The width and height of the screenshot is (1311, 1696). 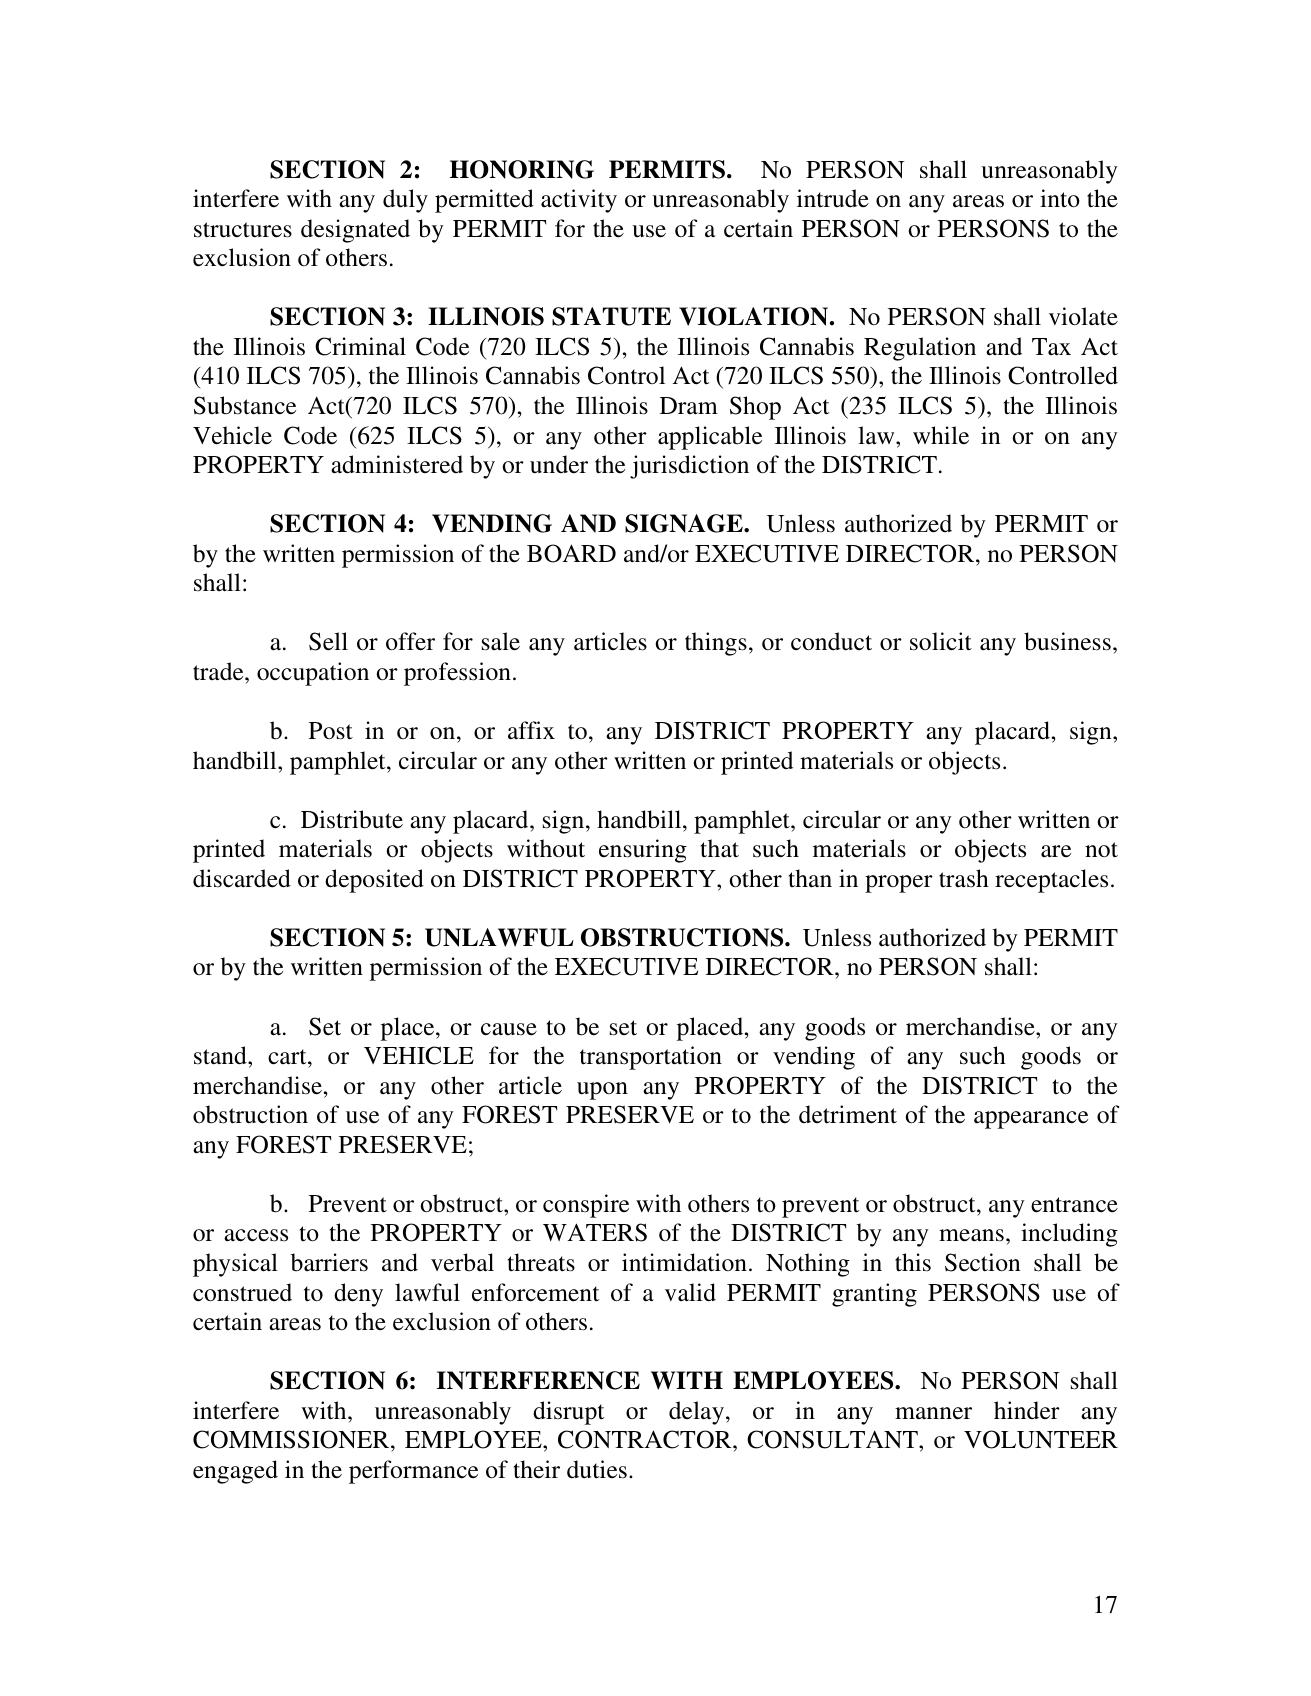 What do you see at coordinates (941, 435) in the screenshot?
I see `while` at bounding box center [941, 435].
